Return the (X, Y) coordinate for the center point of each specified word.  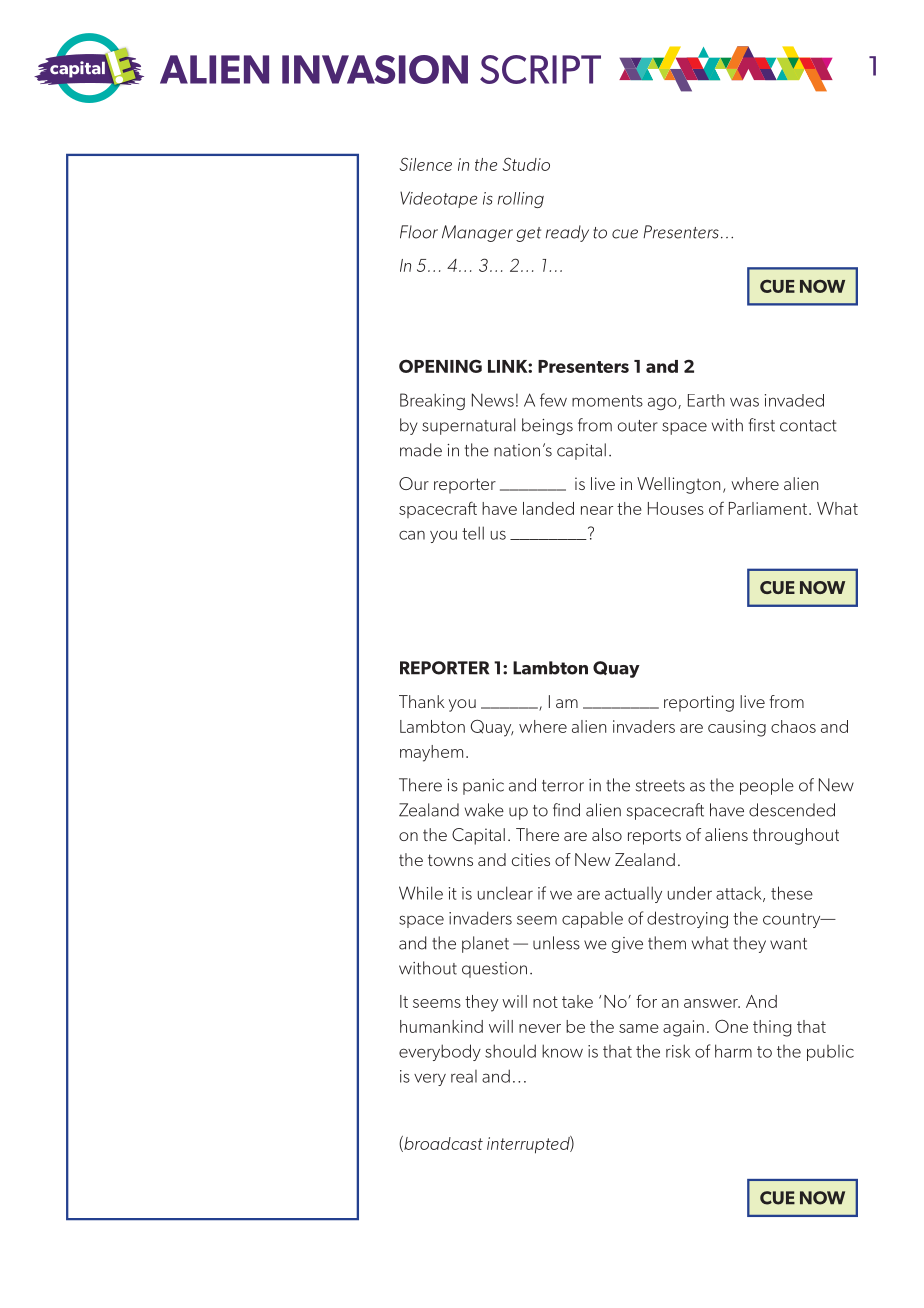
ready (567, 233)
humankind (441, 1026)
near (597, 510)
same (639, 1028)
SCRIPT (540, 69)
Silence (425, 164)
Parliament (768, 508)
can (412, 535)
